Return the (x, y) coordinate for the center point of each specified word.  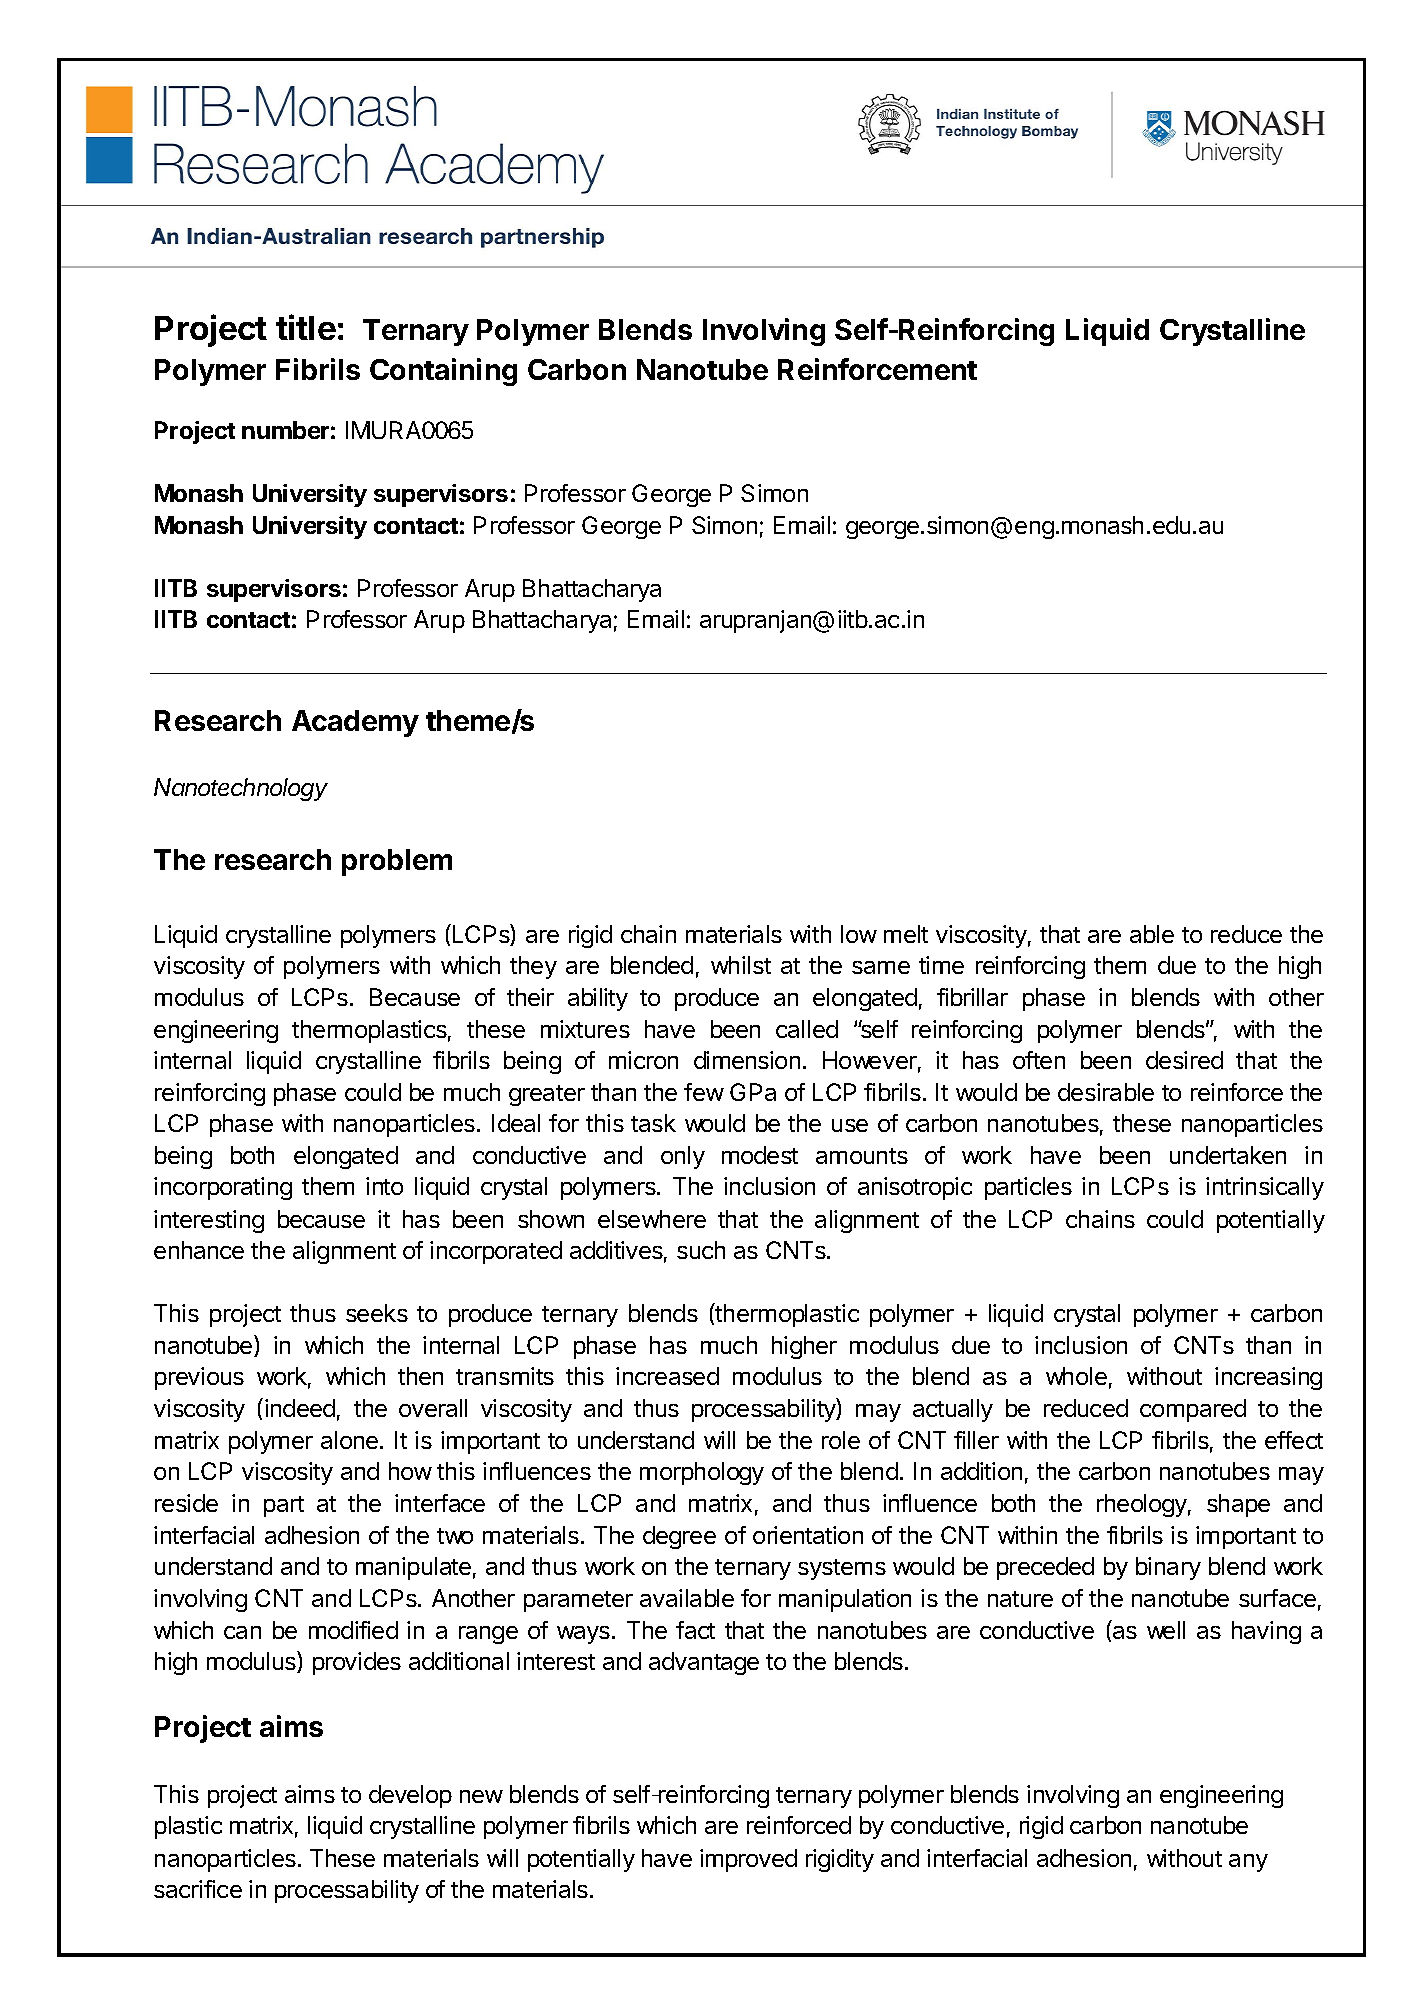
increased (667, 1376)
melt (906, 934)
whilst (741, 965)
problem (397, 862)
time (941, 965)
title (306, 327)
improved (748, 1860)
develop (410, 1796)
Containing (443, 372)
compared (1193, 1410)
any (1248, 1863)
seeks (377, 1313)
